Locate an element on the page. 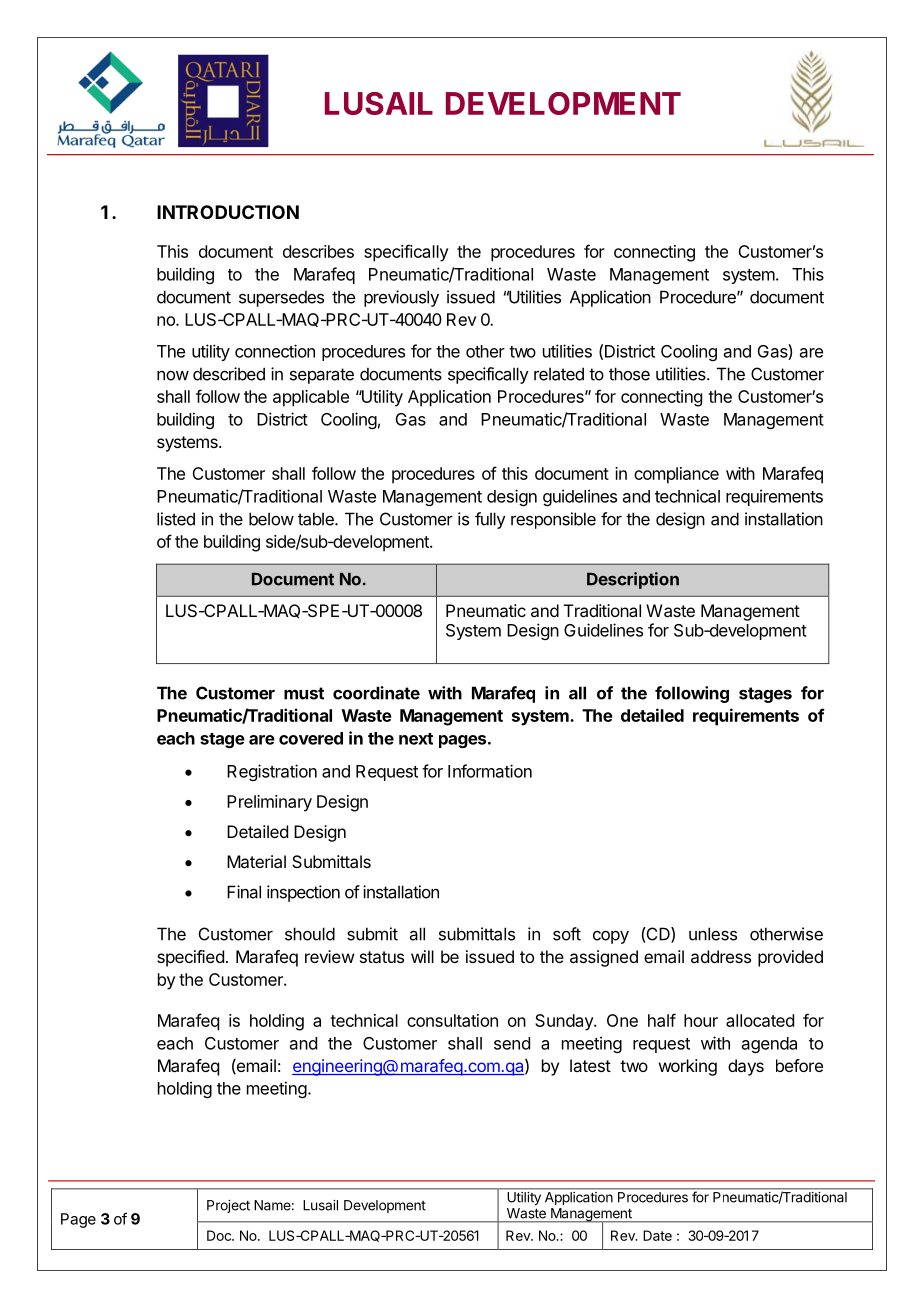  INTRODUCTION is located at coordinates (228, 212).
